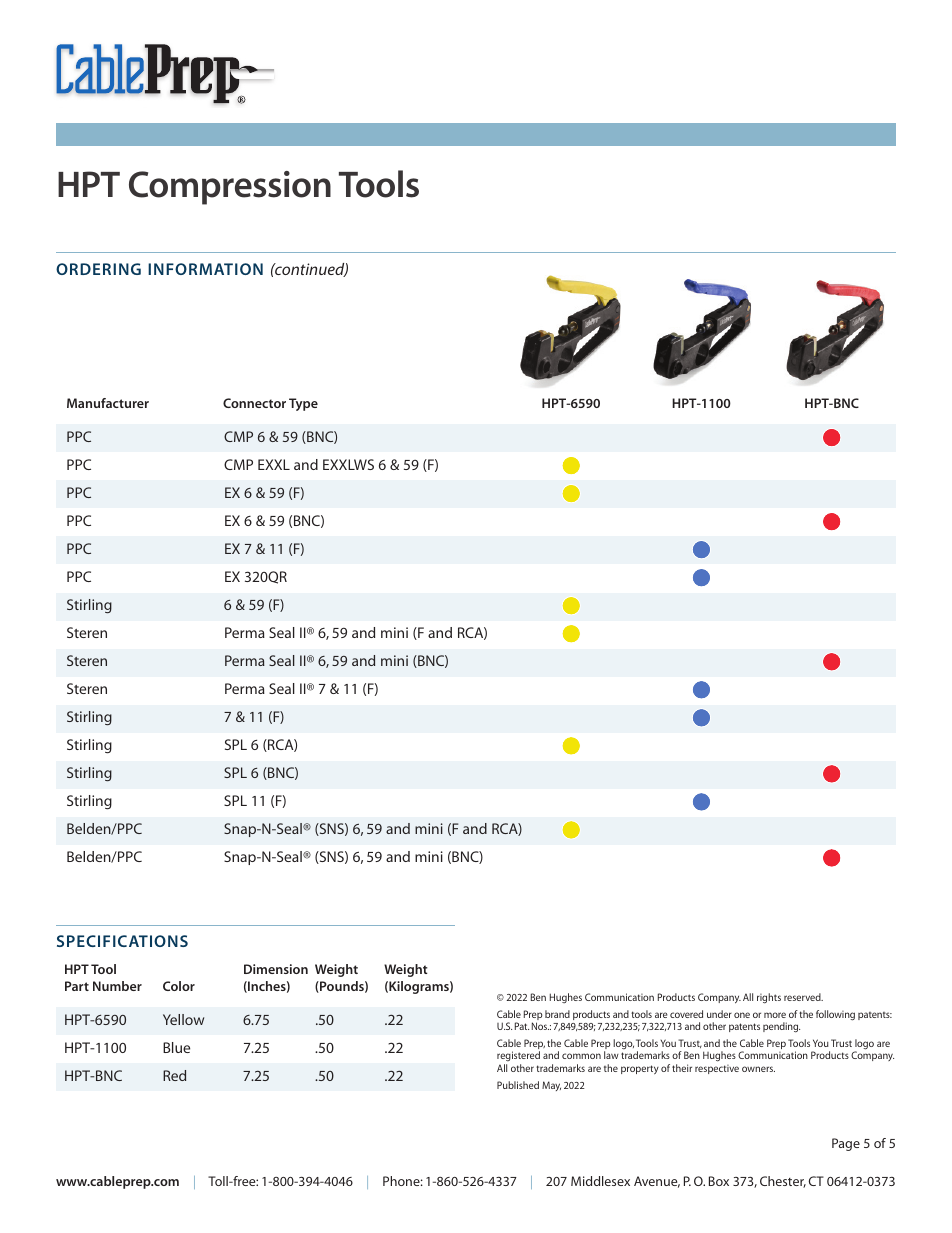 This page has height=1233, width=952. What do you see at coordinates (775, 1015) in the page?
I see `more` at bounding box center [775, 1015].
